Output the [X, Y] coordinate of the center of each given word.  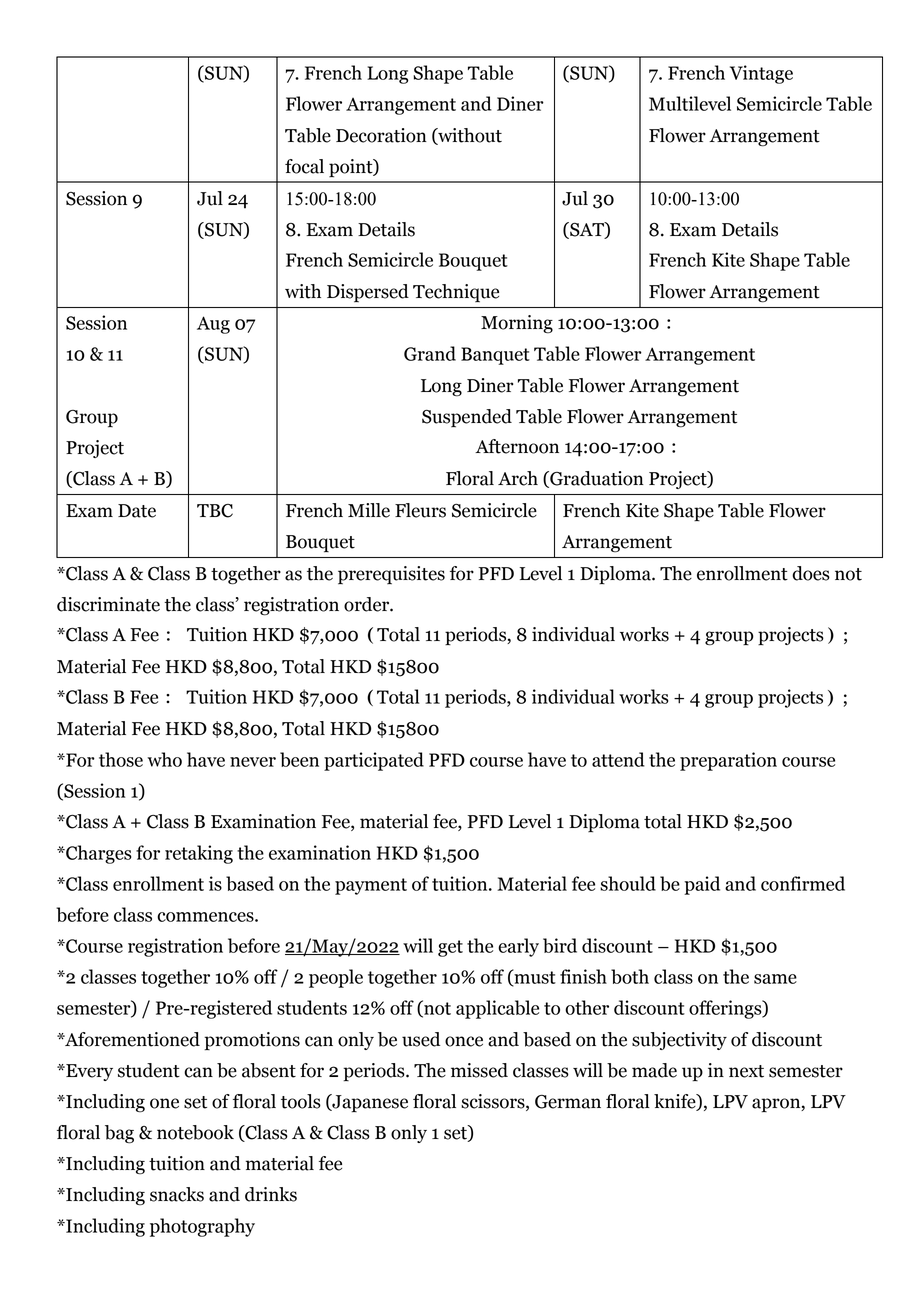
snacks [177, 1194]
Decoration [381, 135]
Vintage [761, 74]
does [811, 573]
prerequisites [391, 575]
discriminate [108, 604]
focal [304, 166]
